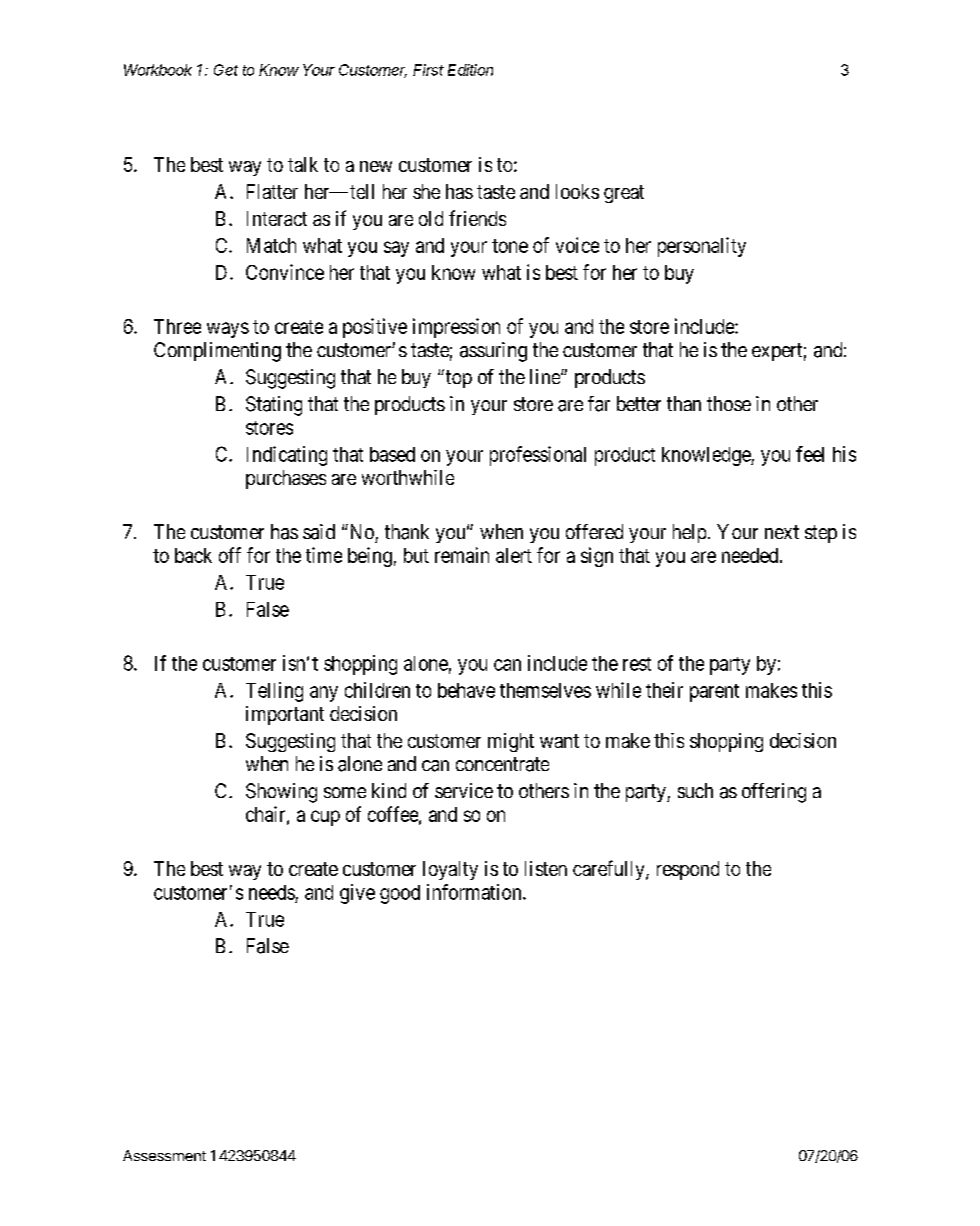  Describe the element at coordinates (164, 1155) in the page. I see `Assessment` at that location.
